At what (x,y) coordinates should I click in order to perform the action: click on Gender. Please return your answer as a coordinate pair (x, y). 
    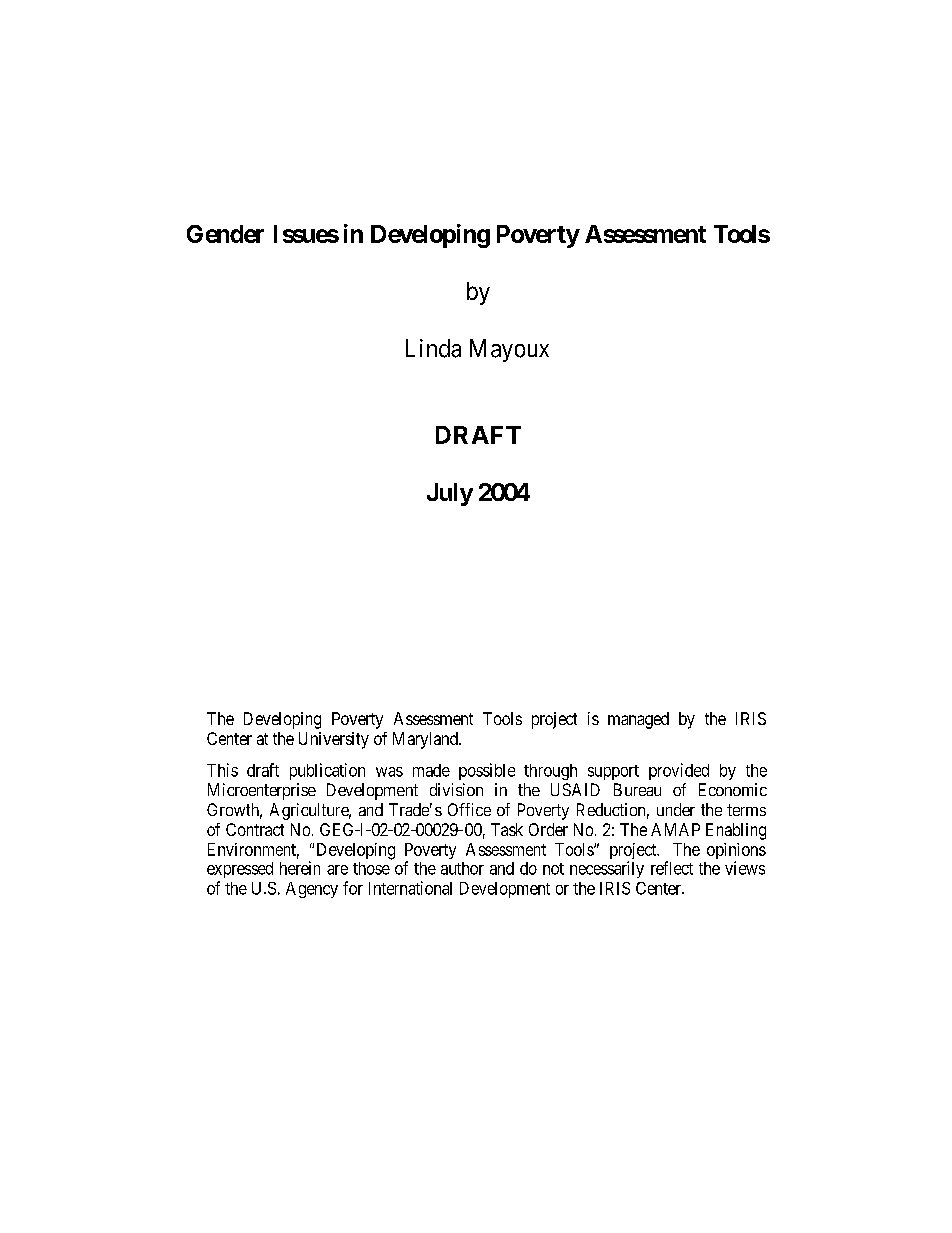
    Looking at the image, I should click on (225, 234).
